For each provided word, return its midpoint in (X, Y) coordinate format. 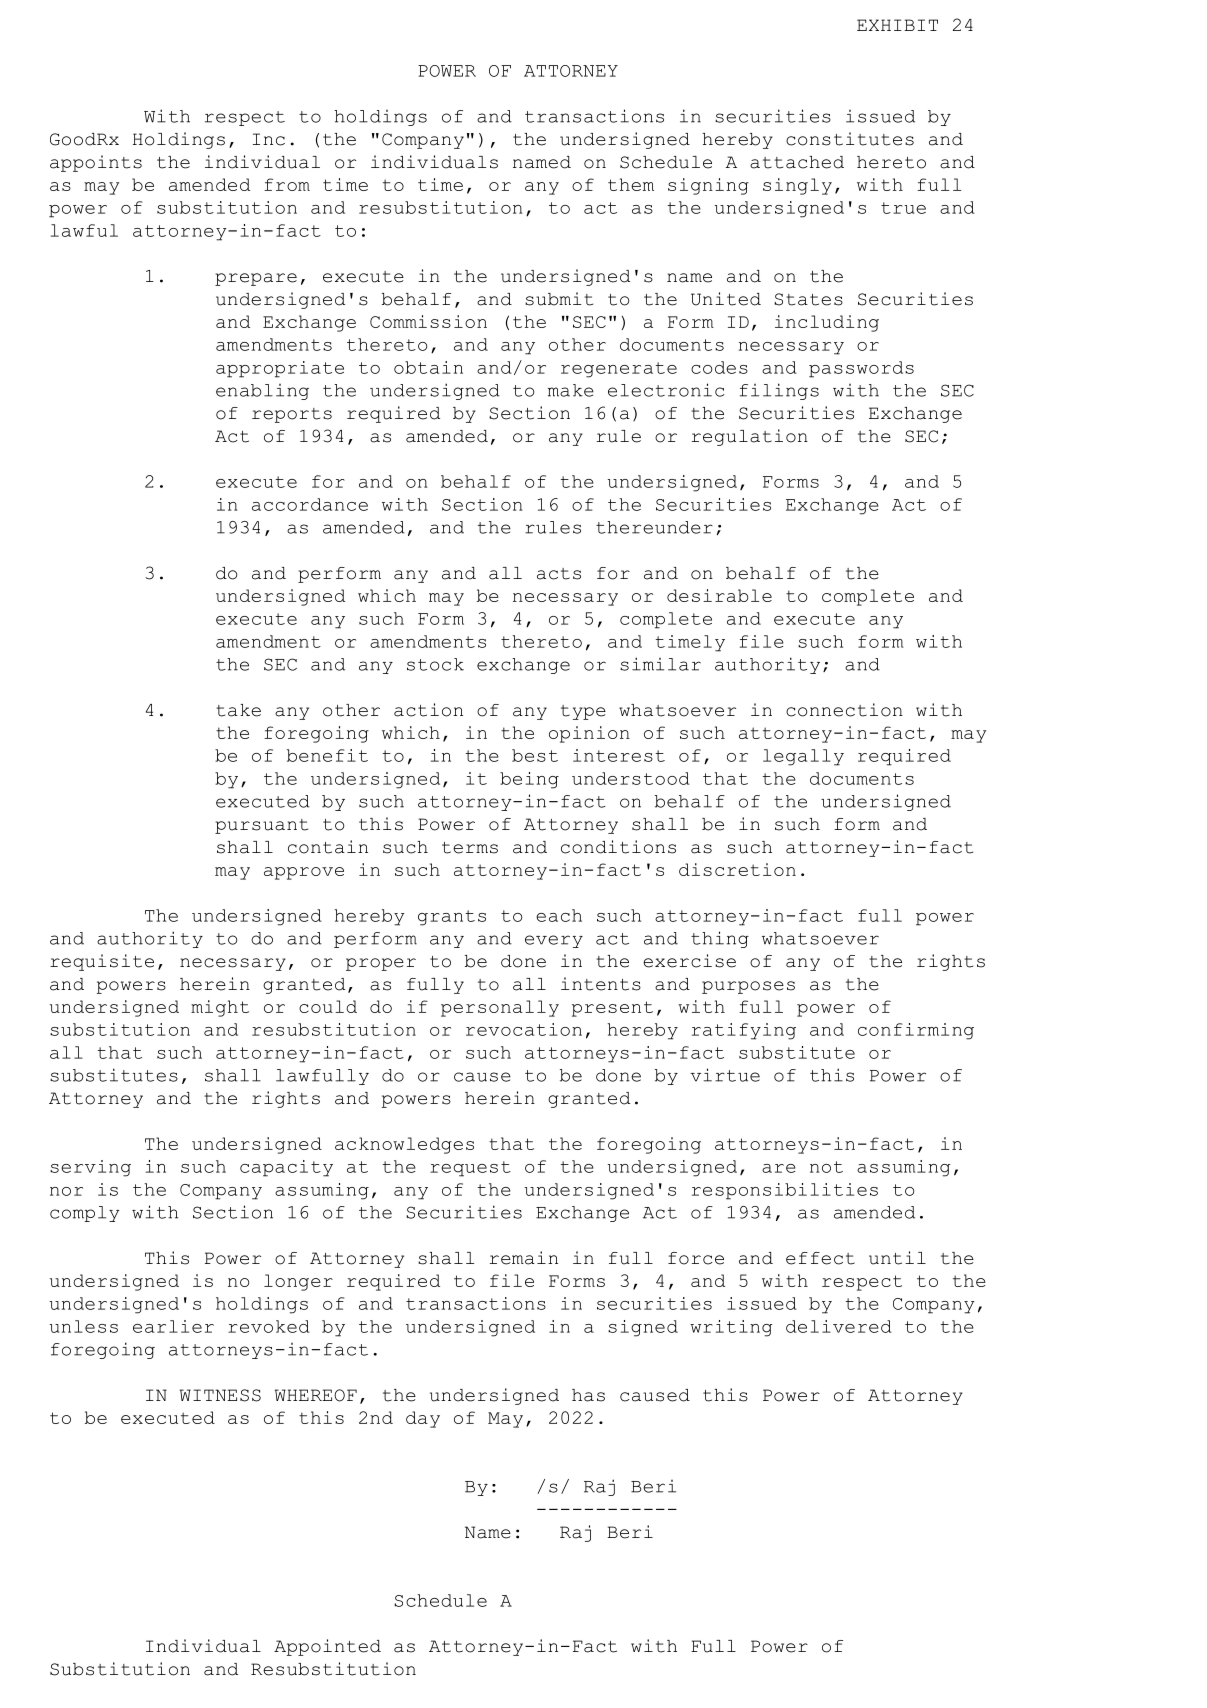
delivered (839, 1326)
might (220, 1008)
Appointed (327, 1647)
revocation (524, 1029)
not (826, 1167)
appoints (96, 163)
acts (559, 574)
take (238, 710)
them (631, 184)
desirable (719, 595)
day (423, 1419)
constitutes (850, 139)
